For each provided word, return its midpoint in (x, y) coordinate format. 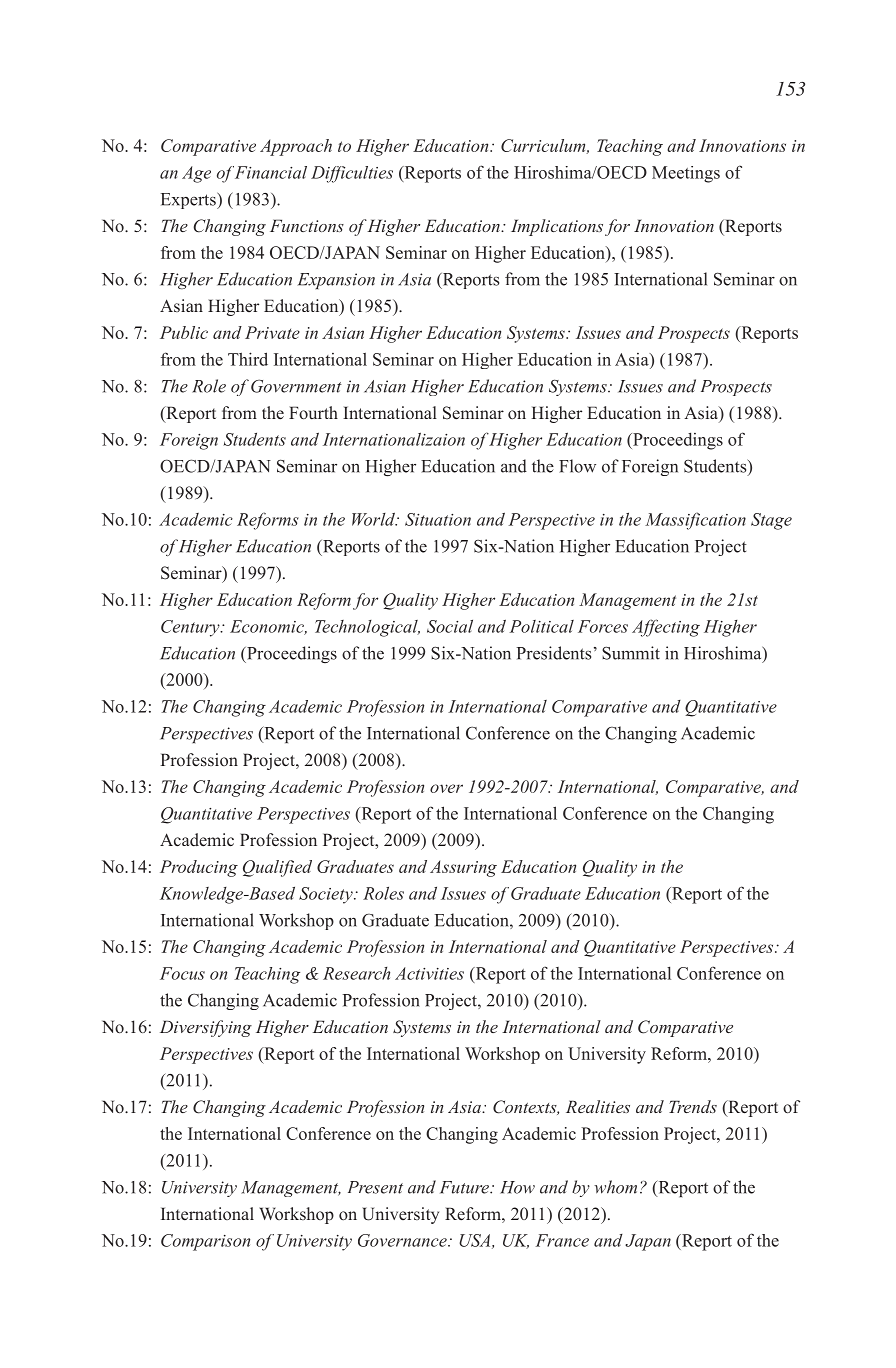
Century (191, 628)
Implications (557, 227)
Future (465, 1187)
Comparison (205, 1242)
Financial (271, 172)
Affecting (666, 628)
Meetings (686, 174)
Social (450, 626)
